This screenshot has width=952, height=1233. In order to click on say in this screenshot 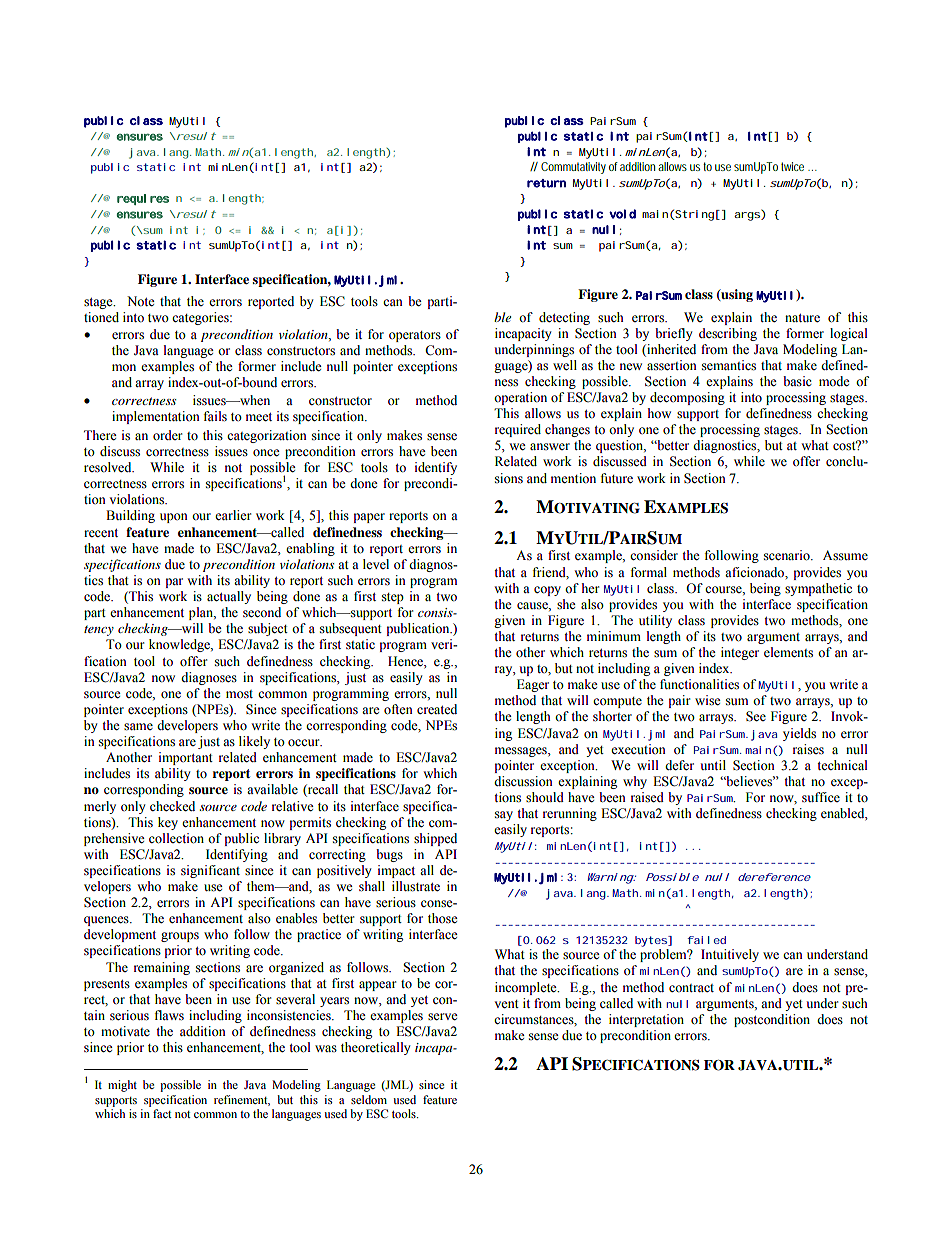, I will do `click(504, 816)`.
